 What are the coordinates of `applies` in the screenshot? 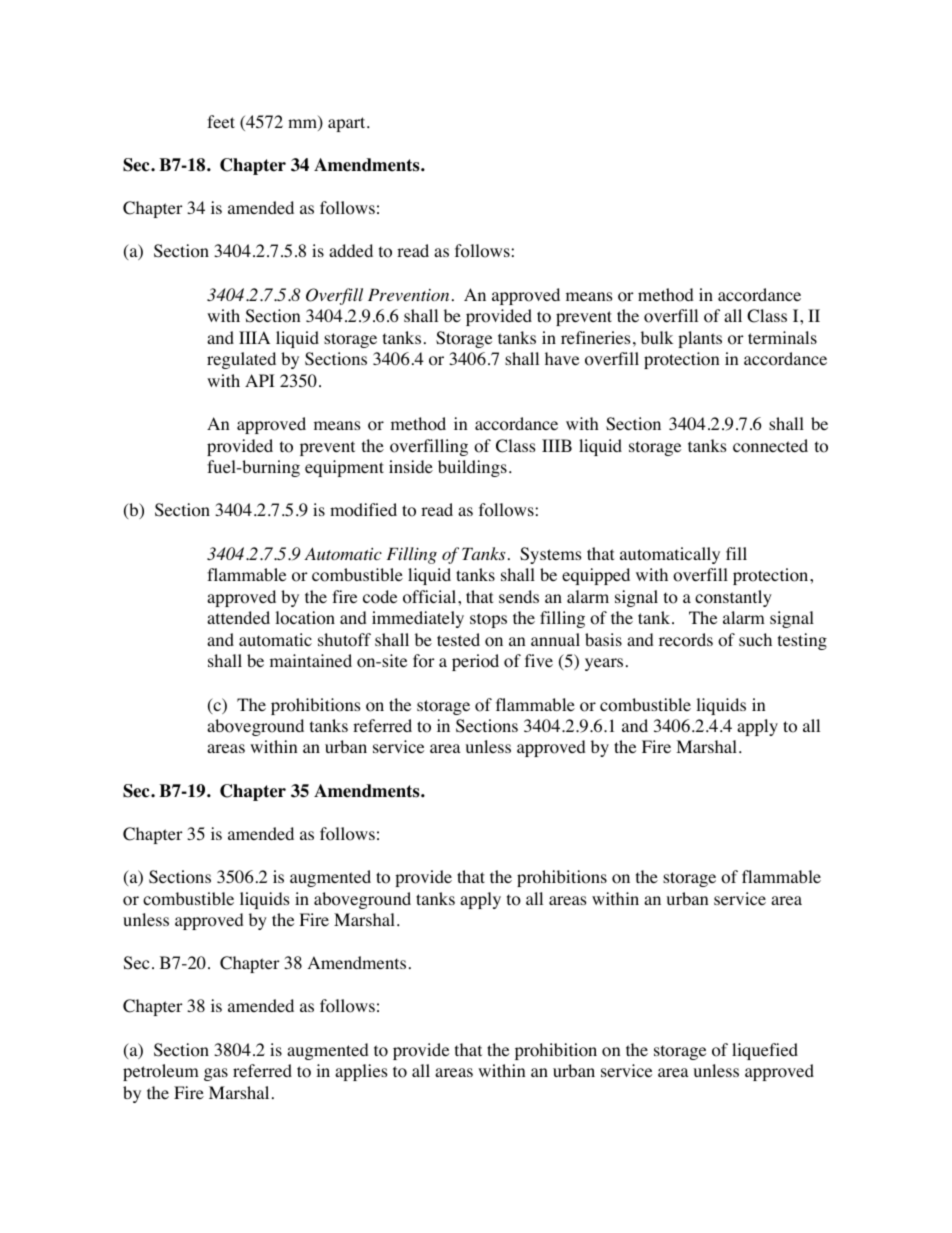 It's located at (361, 1072).
